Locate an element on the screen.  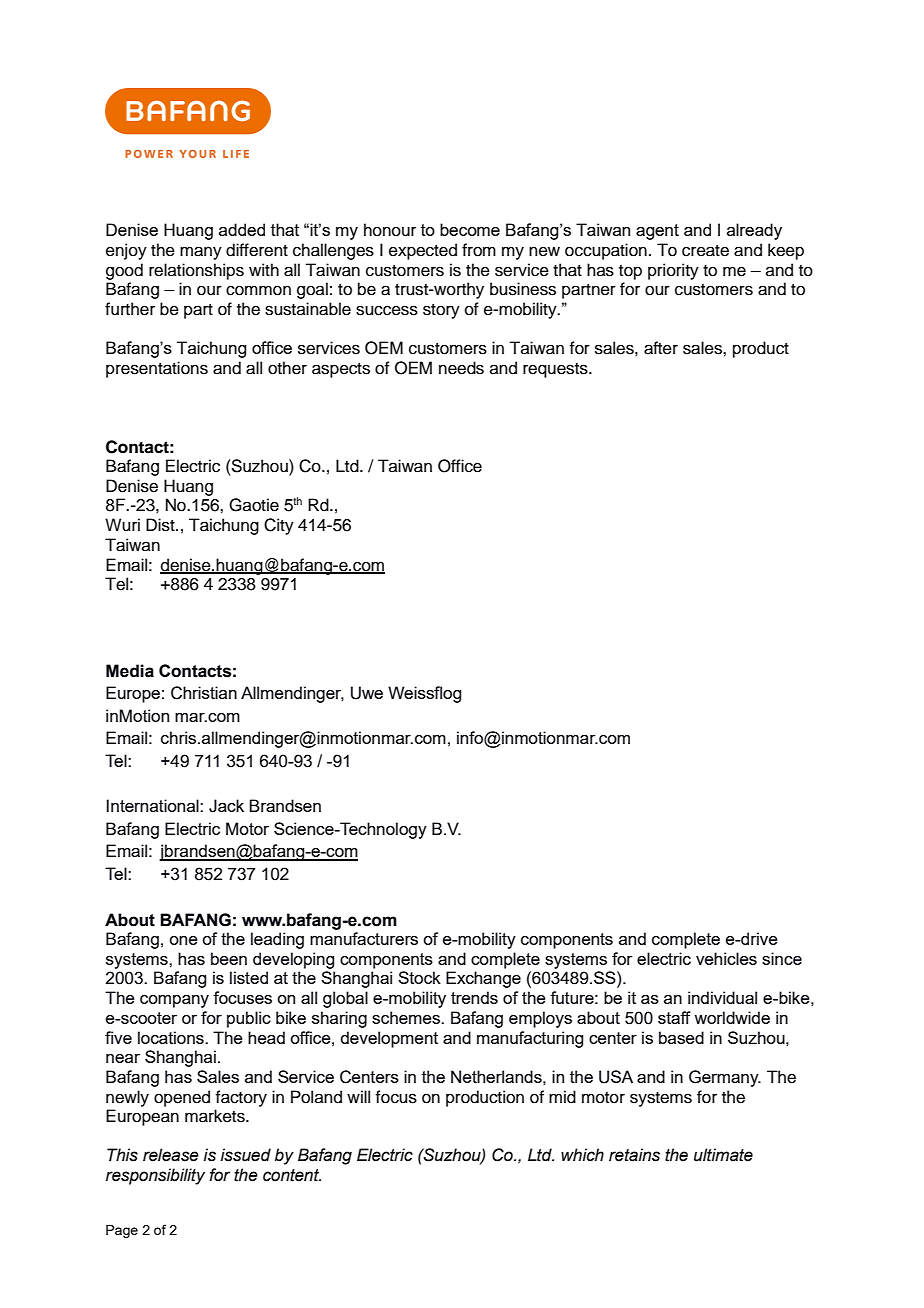
after is located at coordinates (661, 348).
